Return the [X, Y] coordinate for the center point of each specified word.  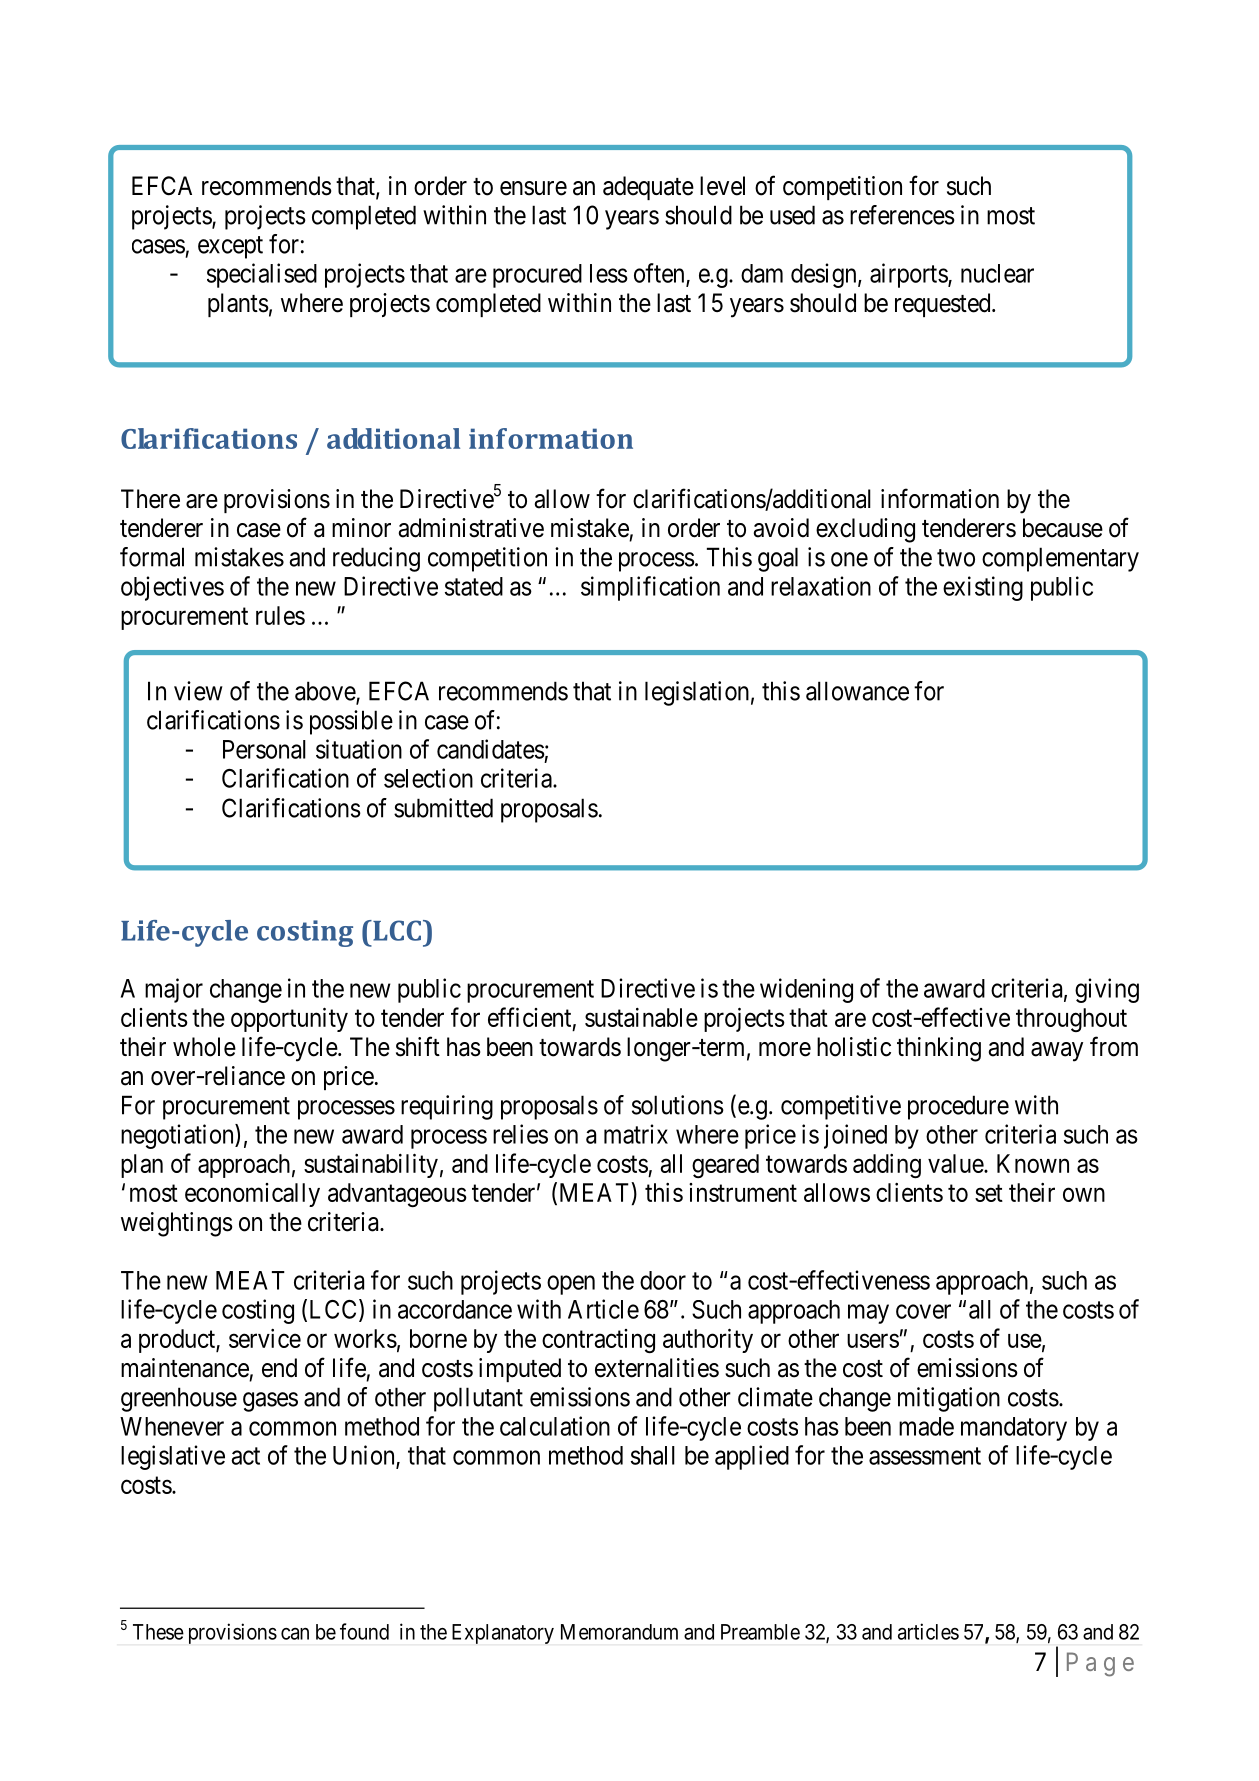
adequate [648, 188]
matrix [636, 1134]
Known [1033, 1163]
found [364, 1631]
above [326, 692]
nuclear [997, 273]
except [230, 247]
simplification [650, 588]
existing [983, 588]
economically [252, 1195]
